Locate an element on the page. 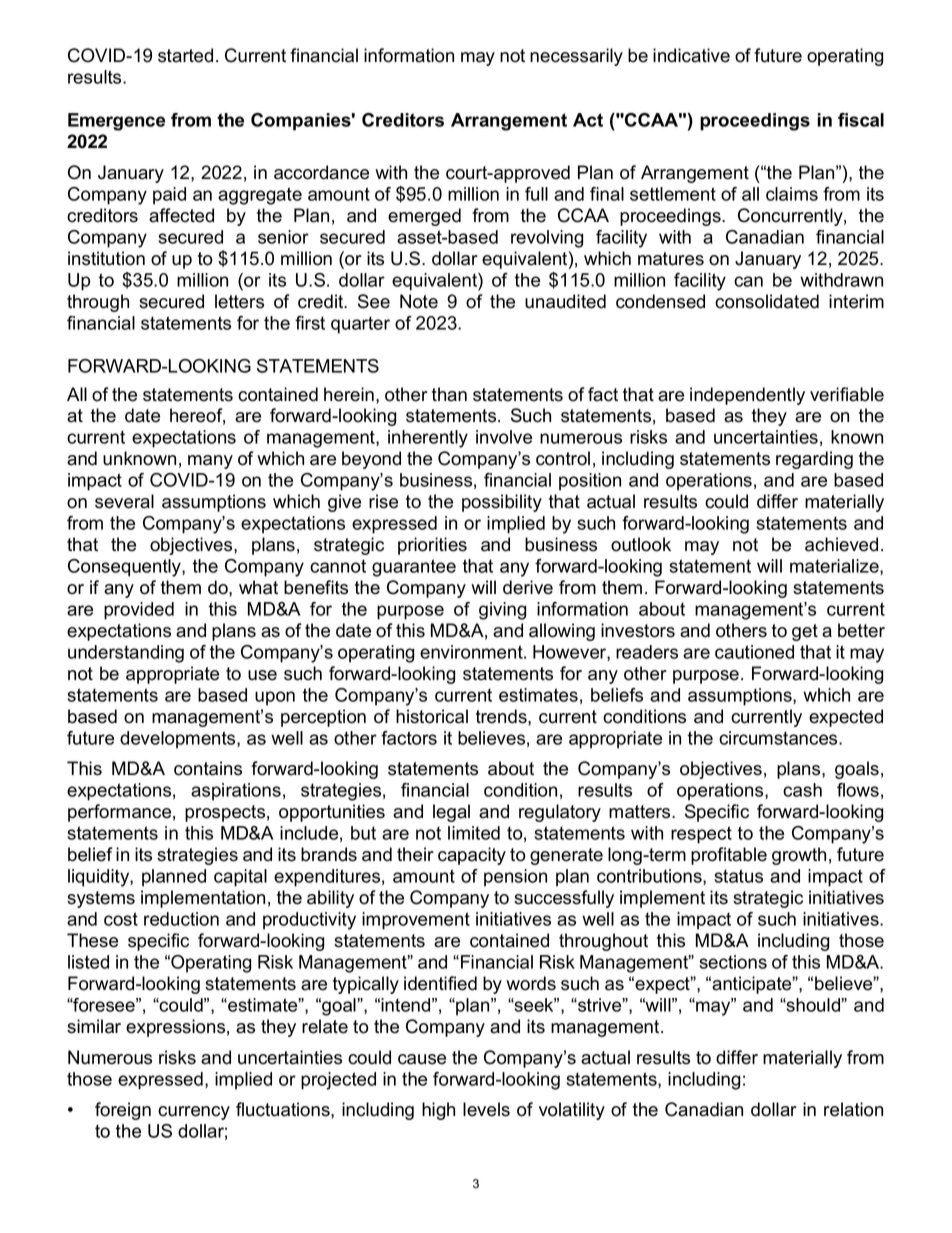 This page has width=952, height=1233. independently is located at coordinates (747, 396).
